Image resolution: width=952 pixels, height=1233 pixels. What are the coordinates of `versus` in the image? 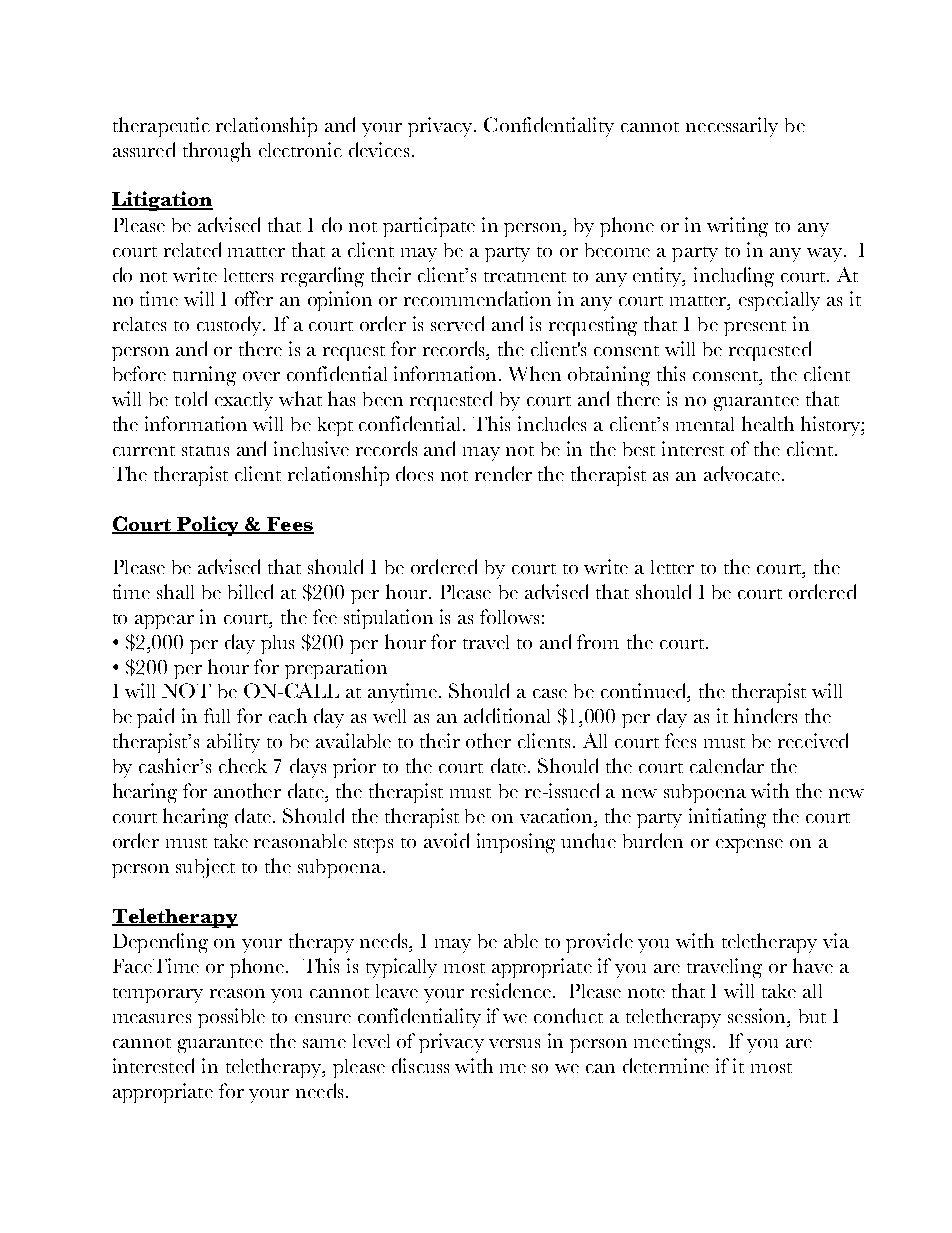 It's located at (514, 1043).
